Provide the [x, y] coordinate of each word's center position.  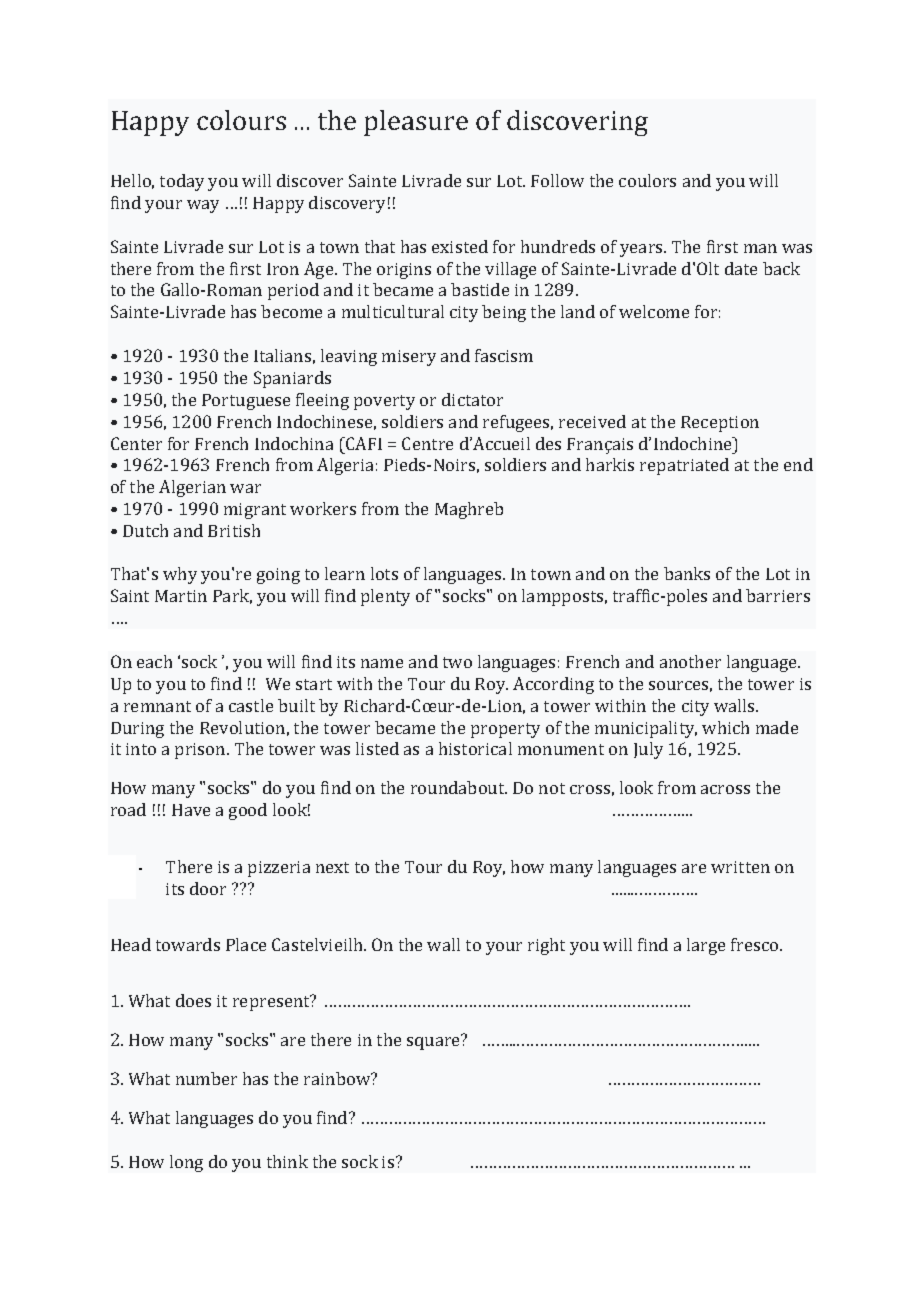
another [690, 661]
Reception [720, 424]
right [546, 946]
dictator [472, 399]
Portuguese [246, 402]
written [740, 867]
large [706, 946]
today [182, 182]
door [208, 888]
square [434, 1042]
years [642, 250]
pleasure [416, 123]
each [154, 661]
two [457, 662]
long [186, 1163]
